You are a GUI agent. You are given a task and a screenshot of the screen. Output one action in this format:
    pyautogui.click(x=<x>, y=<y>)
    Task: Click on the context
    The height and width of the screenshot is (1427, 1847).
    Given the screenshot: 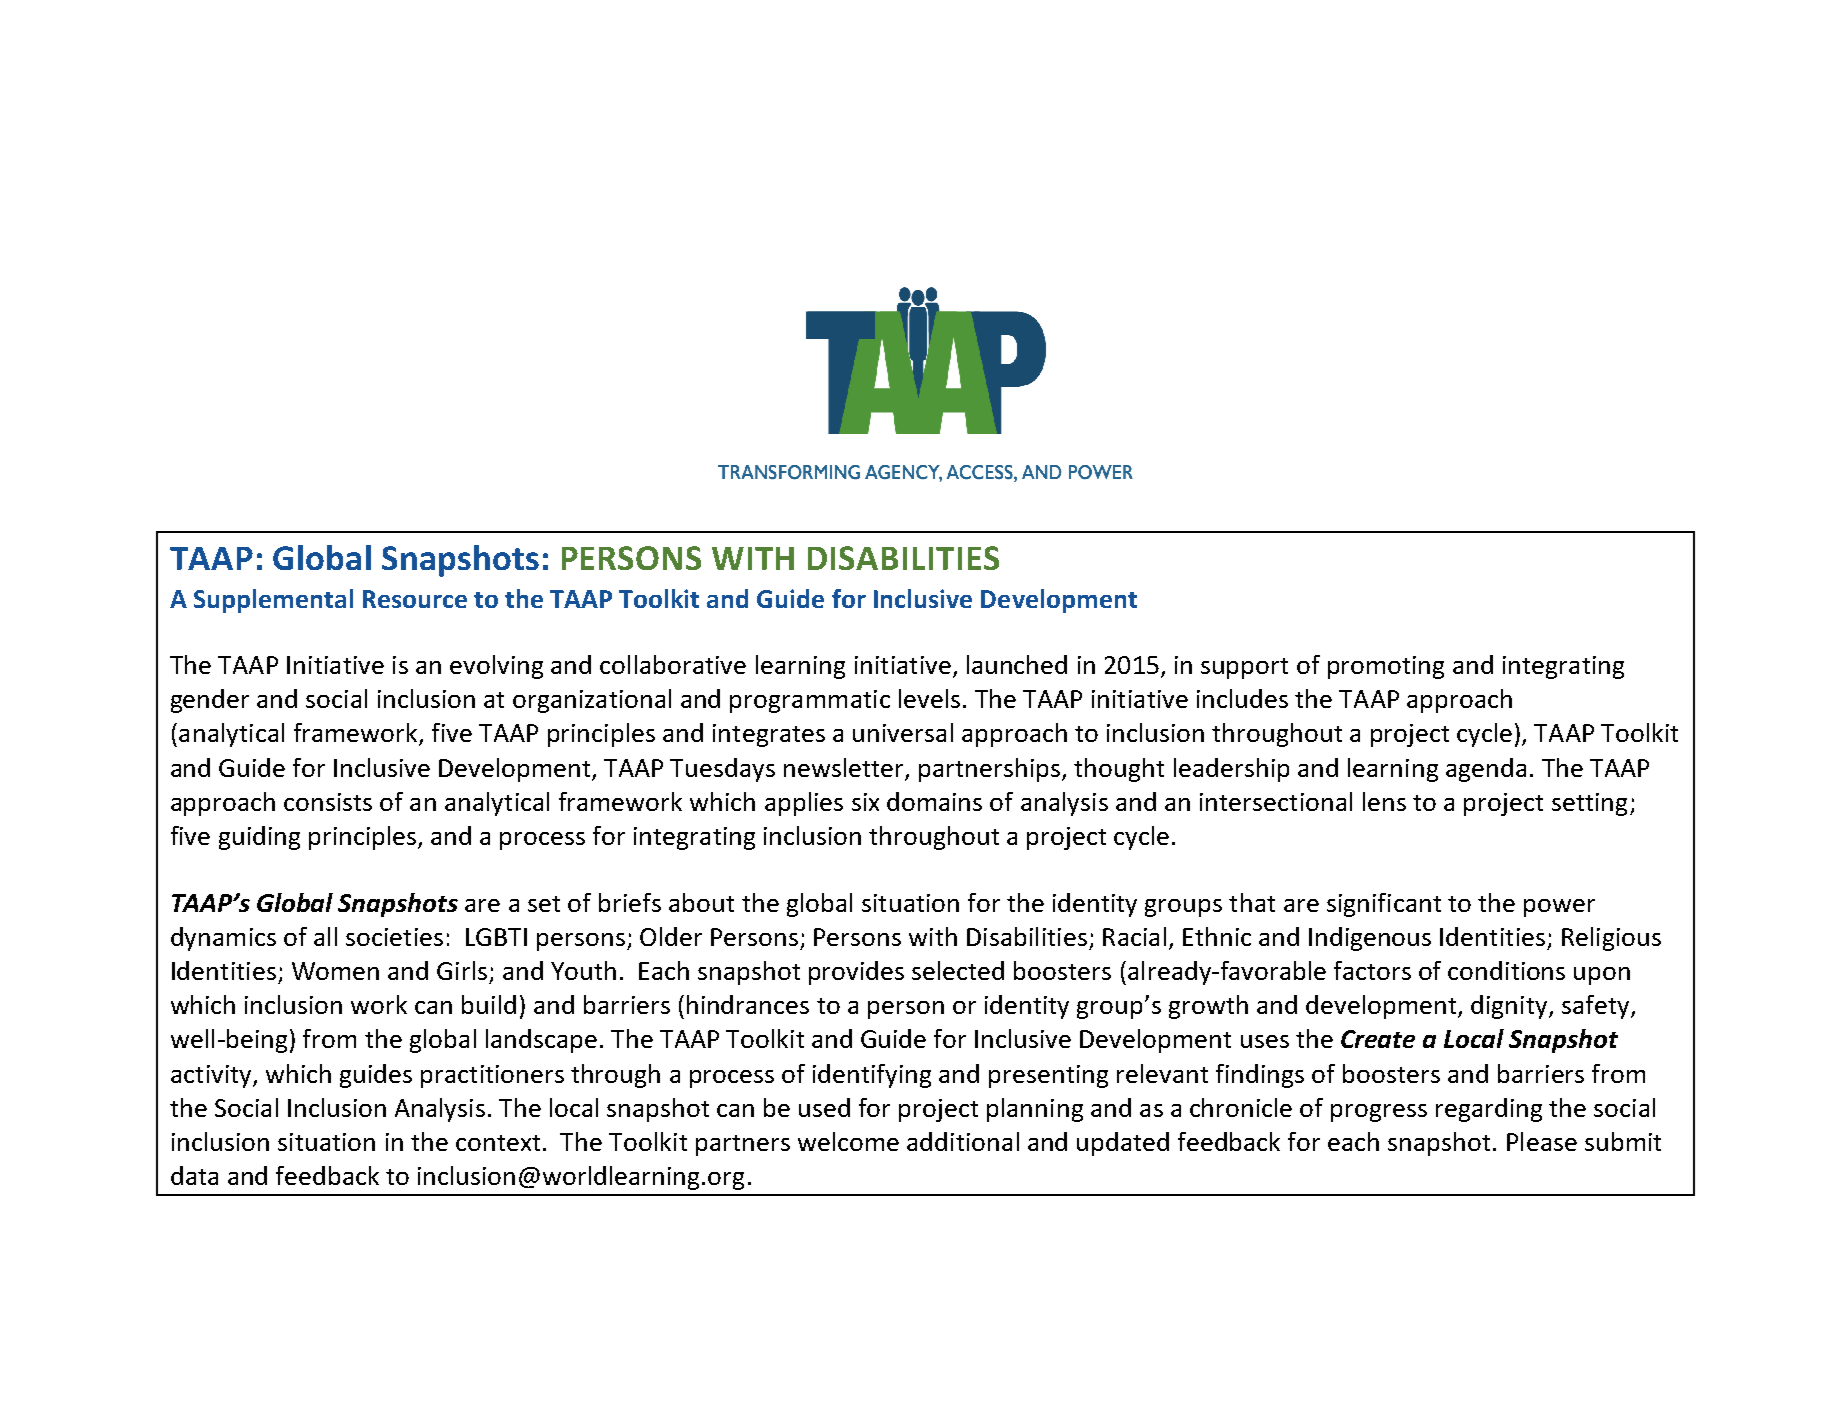 What is the action you would take?
    pyautogui.click(x=498, y=1143)
